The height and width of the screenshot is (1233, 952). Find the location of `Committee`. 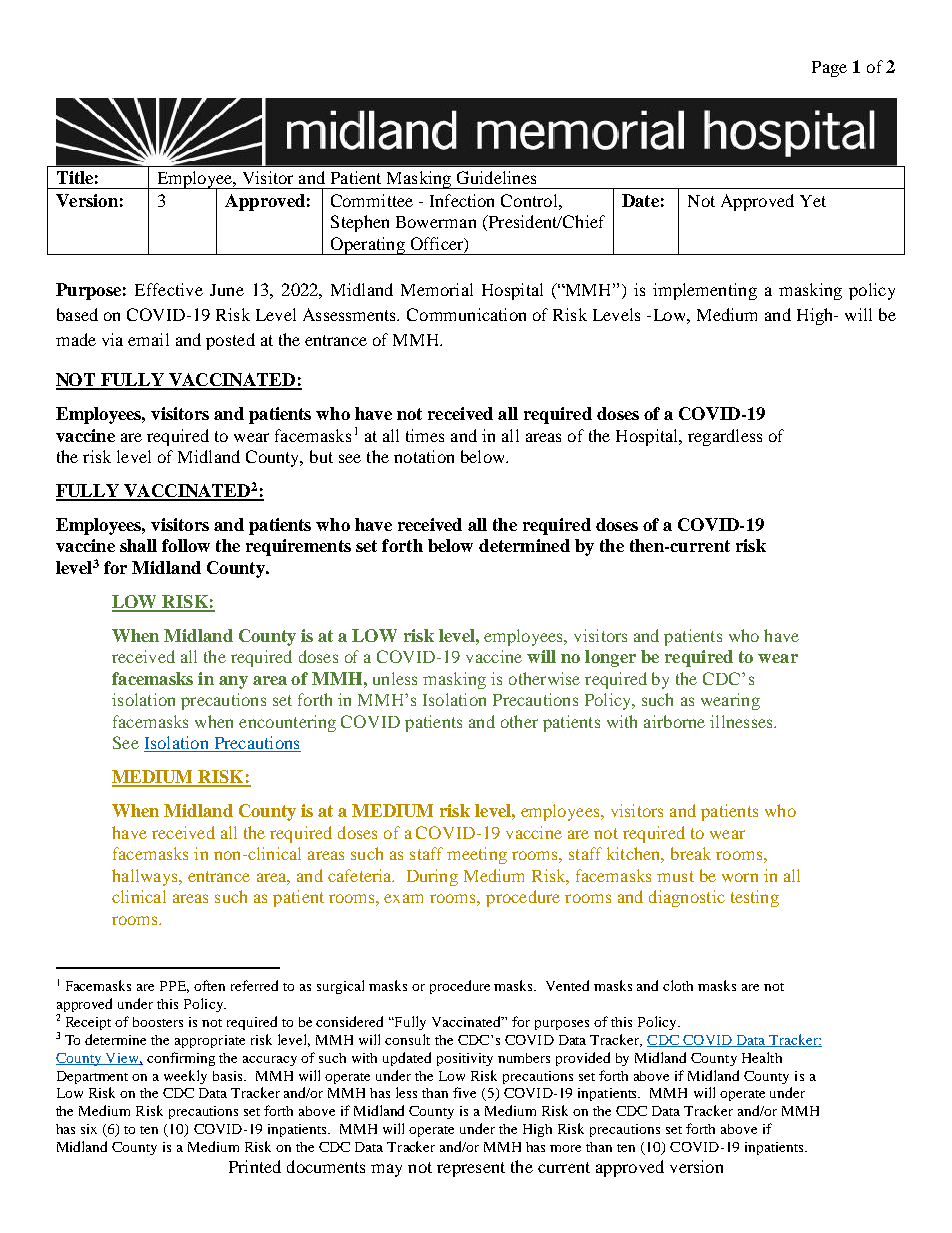

Committee is located at coordinates (372, 200).
